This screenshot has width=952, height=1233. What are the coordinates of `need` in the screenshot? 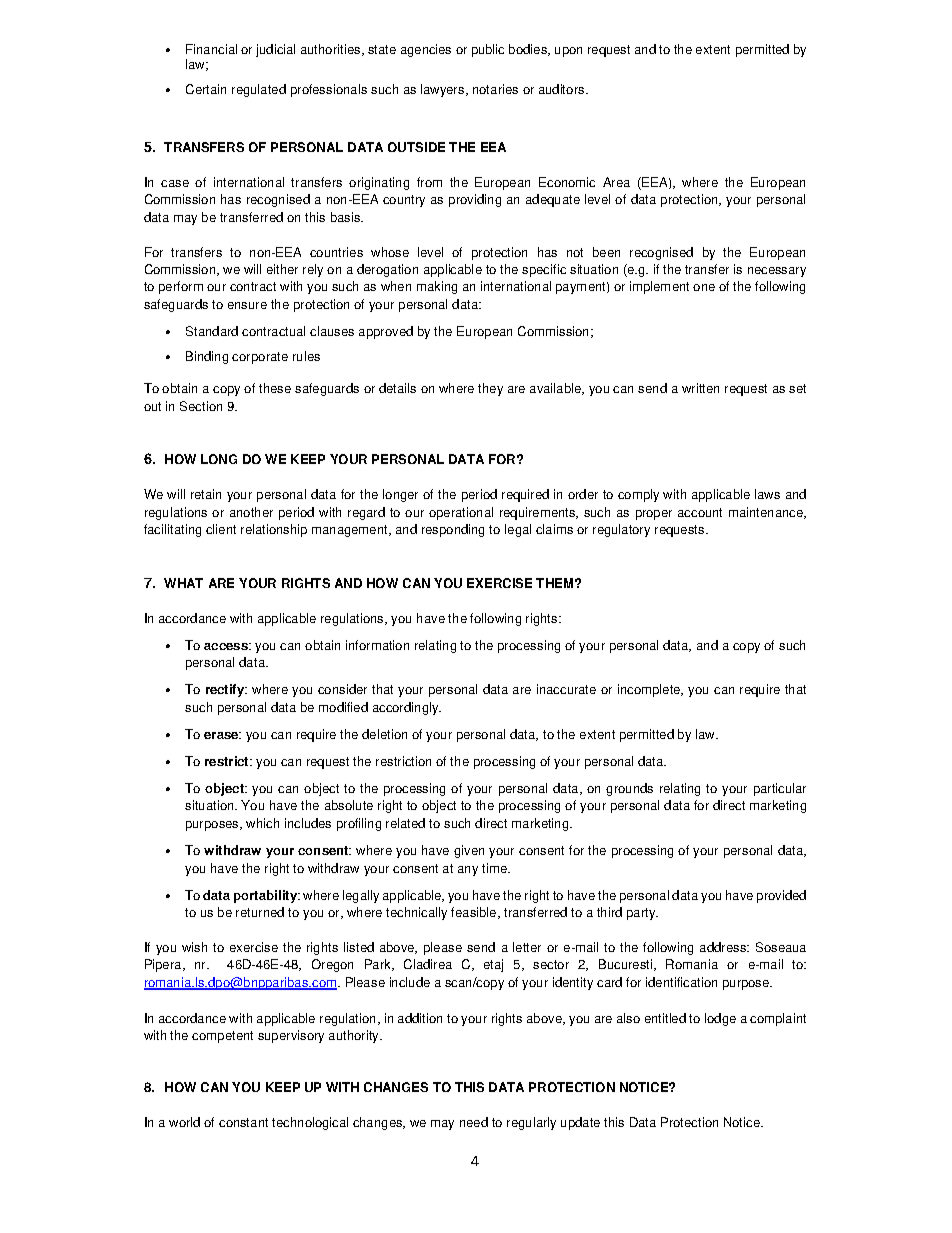 It's located at (474, 1122).
